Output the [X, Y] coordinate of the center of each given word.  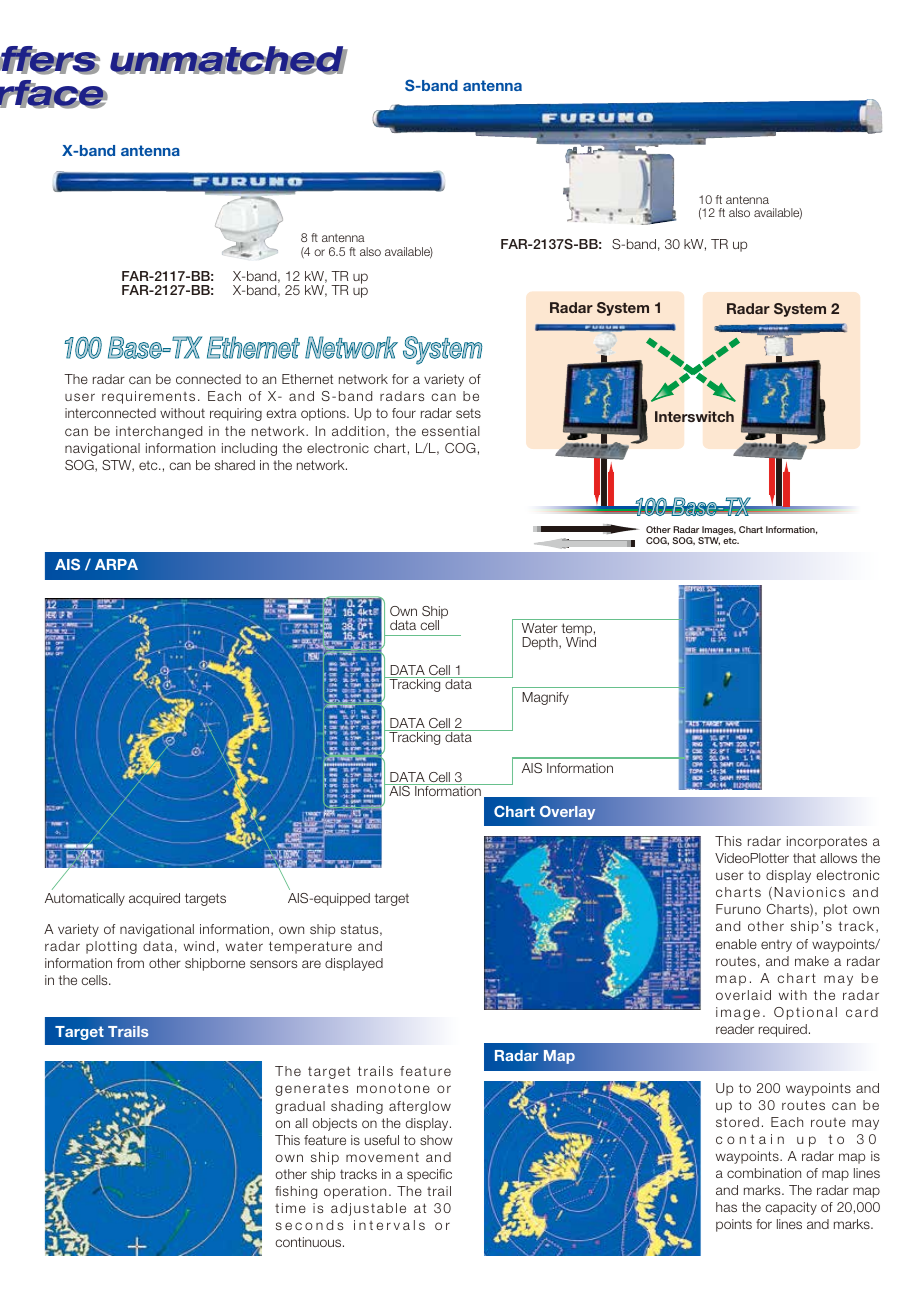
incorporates [827, 842]
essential [451, 431]
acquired [154, 899]
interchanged [159, 432]
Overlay [567, 813]
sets [468, 413]
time [290, 1208]
